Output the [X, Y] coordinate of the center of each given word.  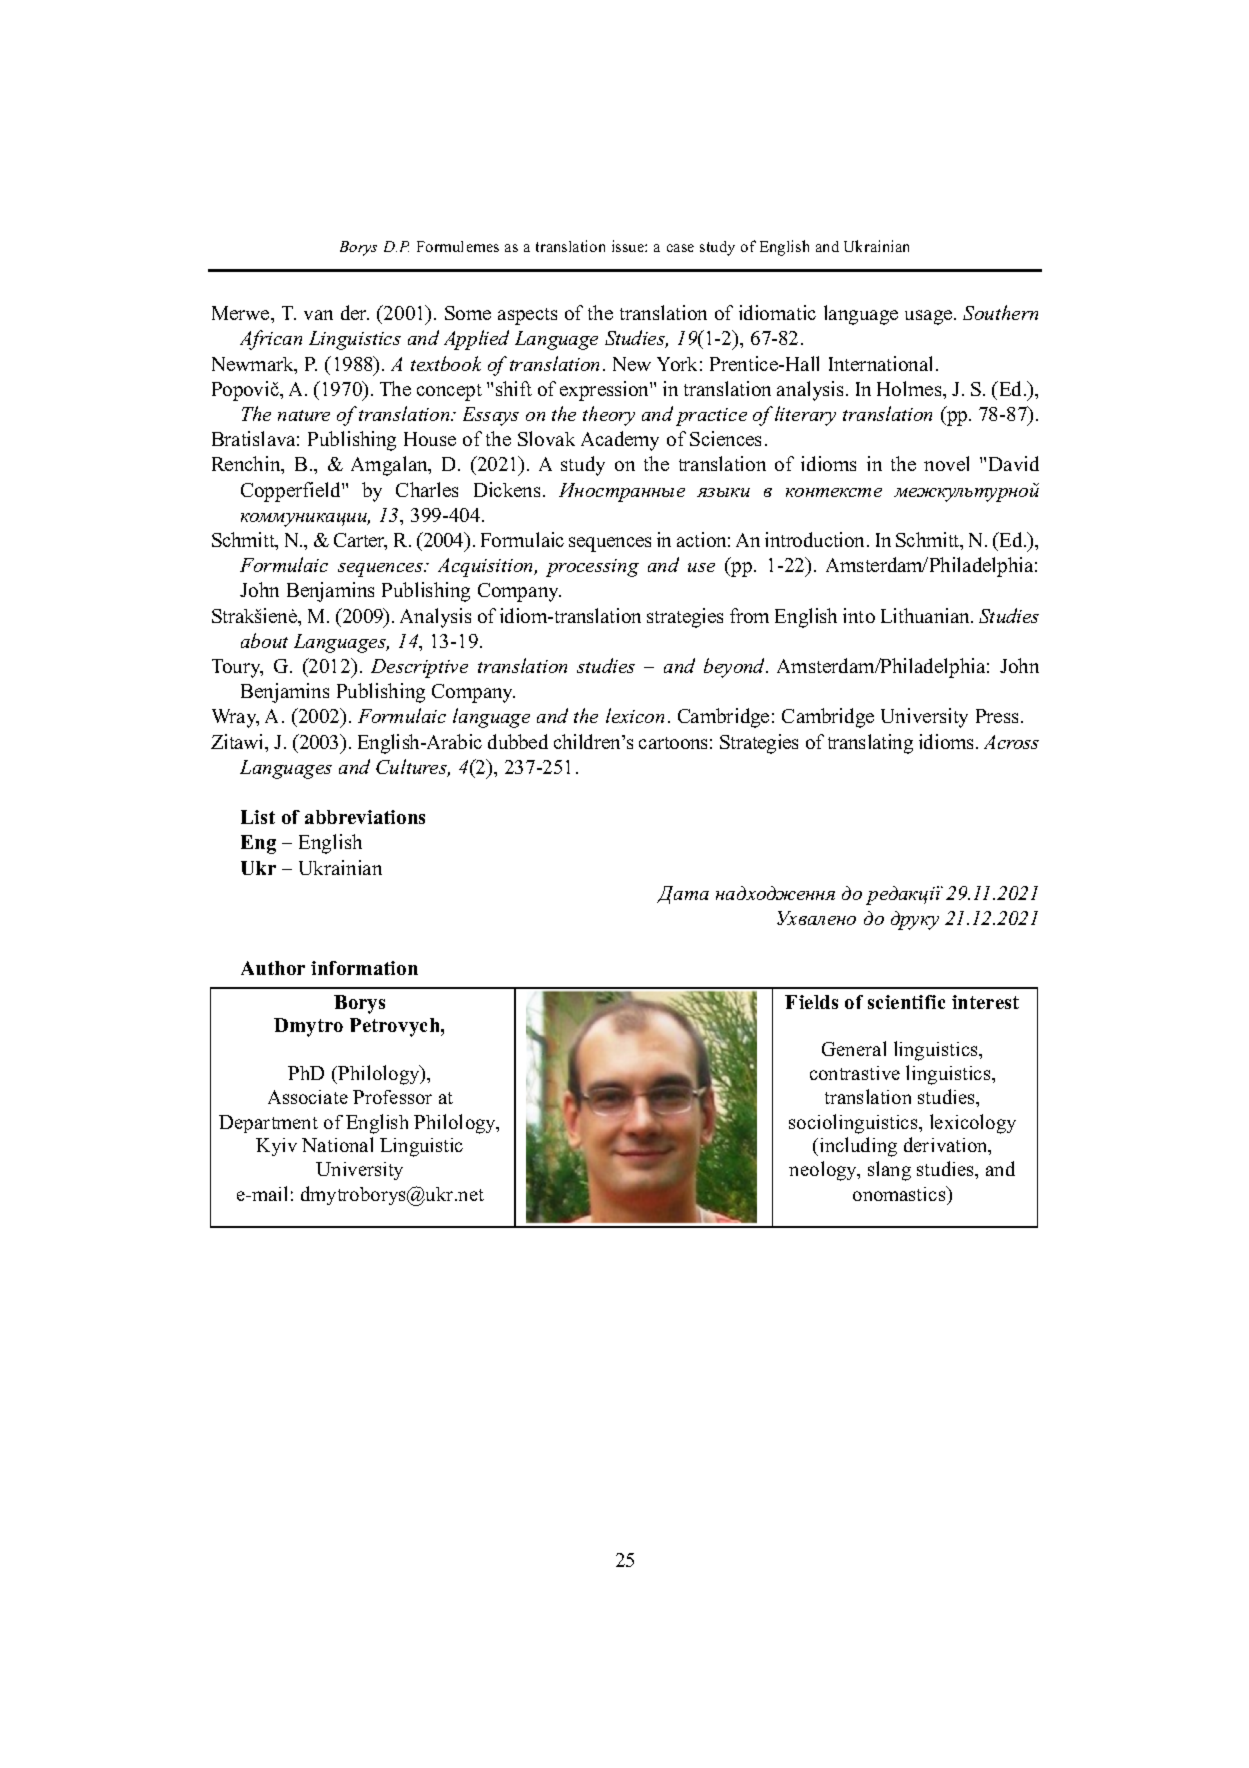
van [318, 315]
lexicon [635, 715]
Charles [427, 489]
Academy [620, 441]
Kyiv [276, 1147]
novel [946, 463]
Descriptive [419, 668]
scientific [906, 1002]
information [364, 968]
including [857, 1147]
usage [928, 317]
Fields [811, 1002]
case [680, 248]
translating [870, 744]
